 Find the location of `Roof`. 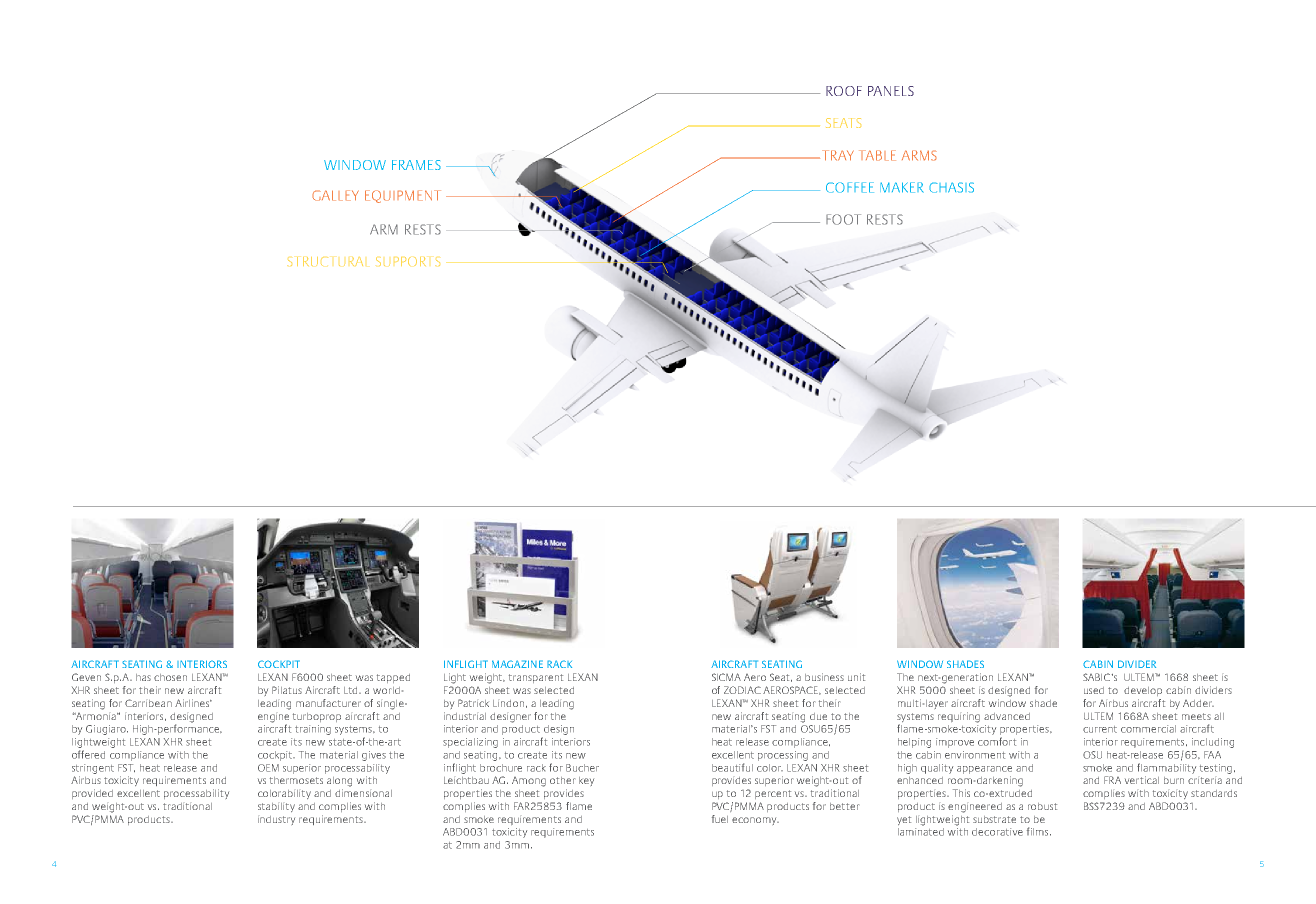

Roof is located at coordinates (844, 91).
